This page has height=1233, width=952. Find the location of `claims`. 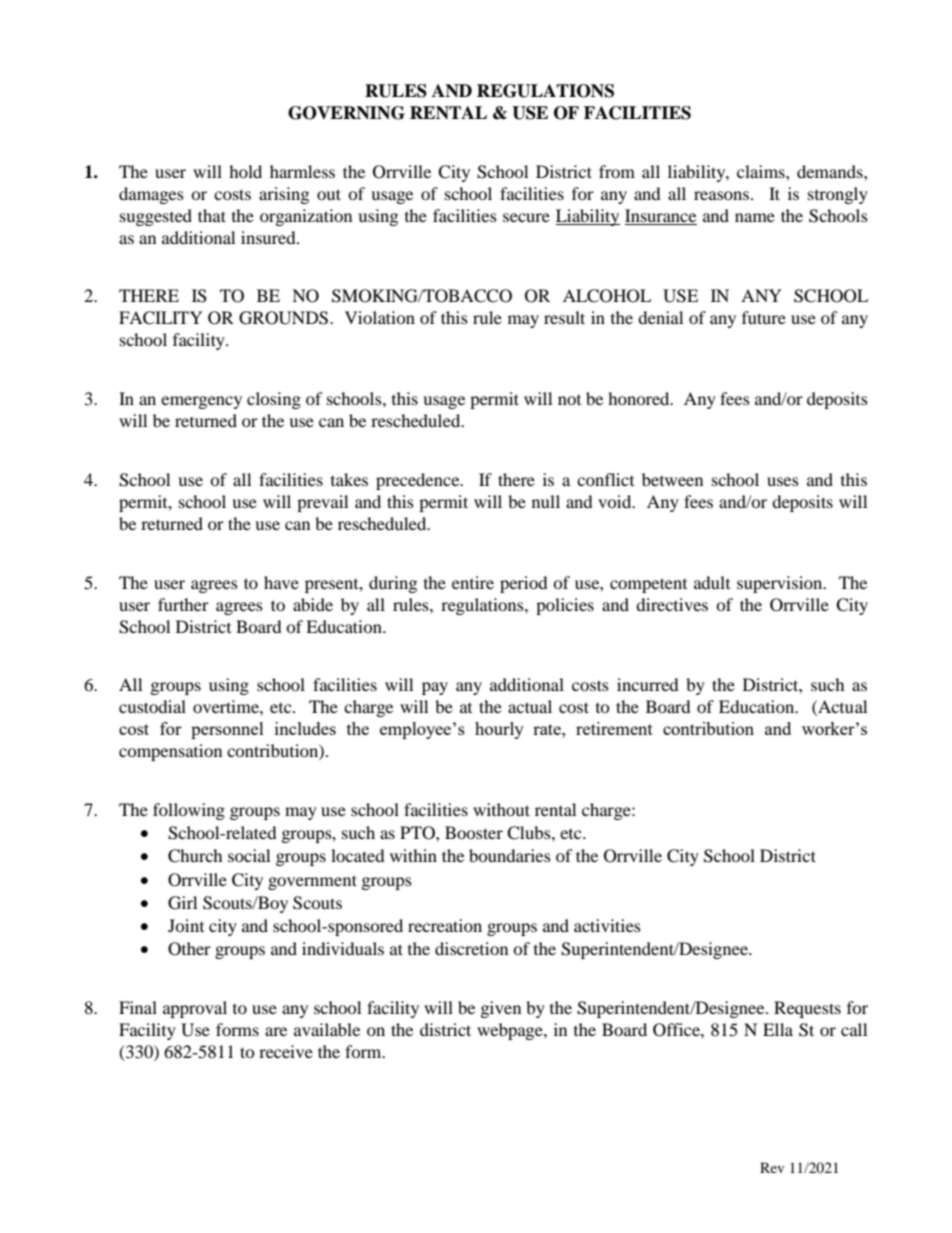

claims is located at coordinates (762, 171).
